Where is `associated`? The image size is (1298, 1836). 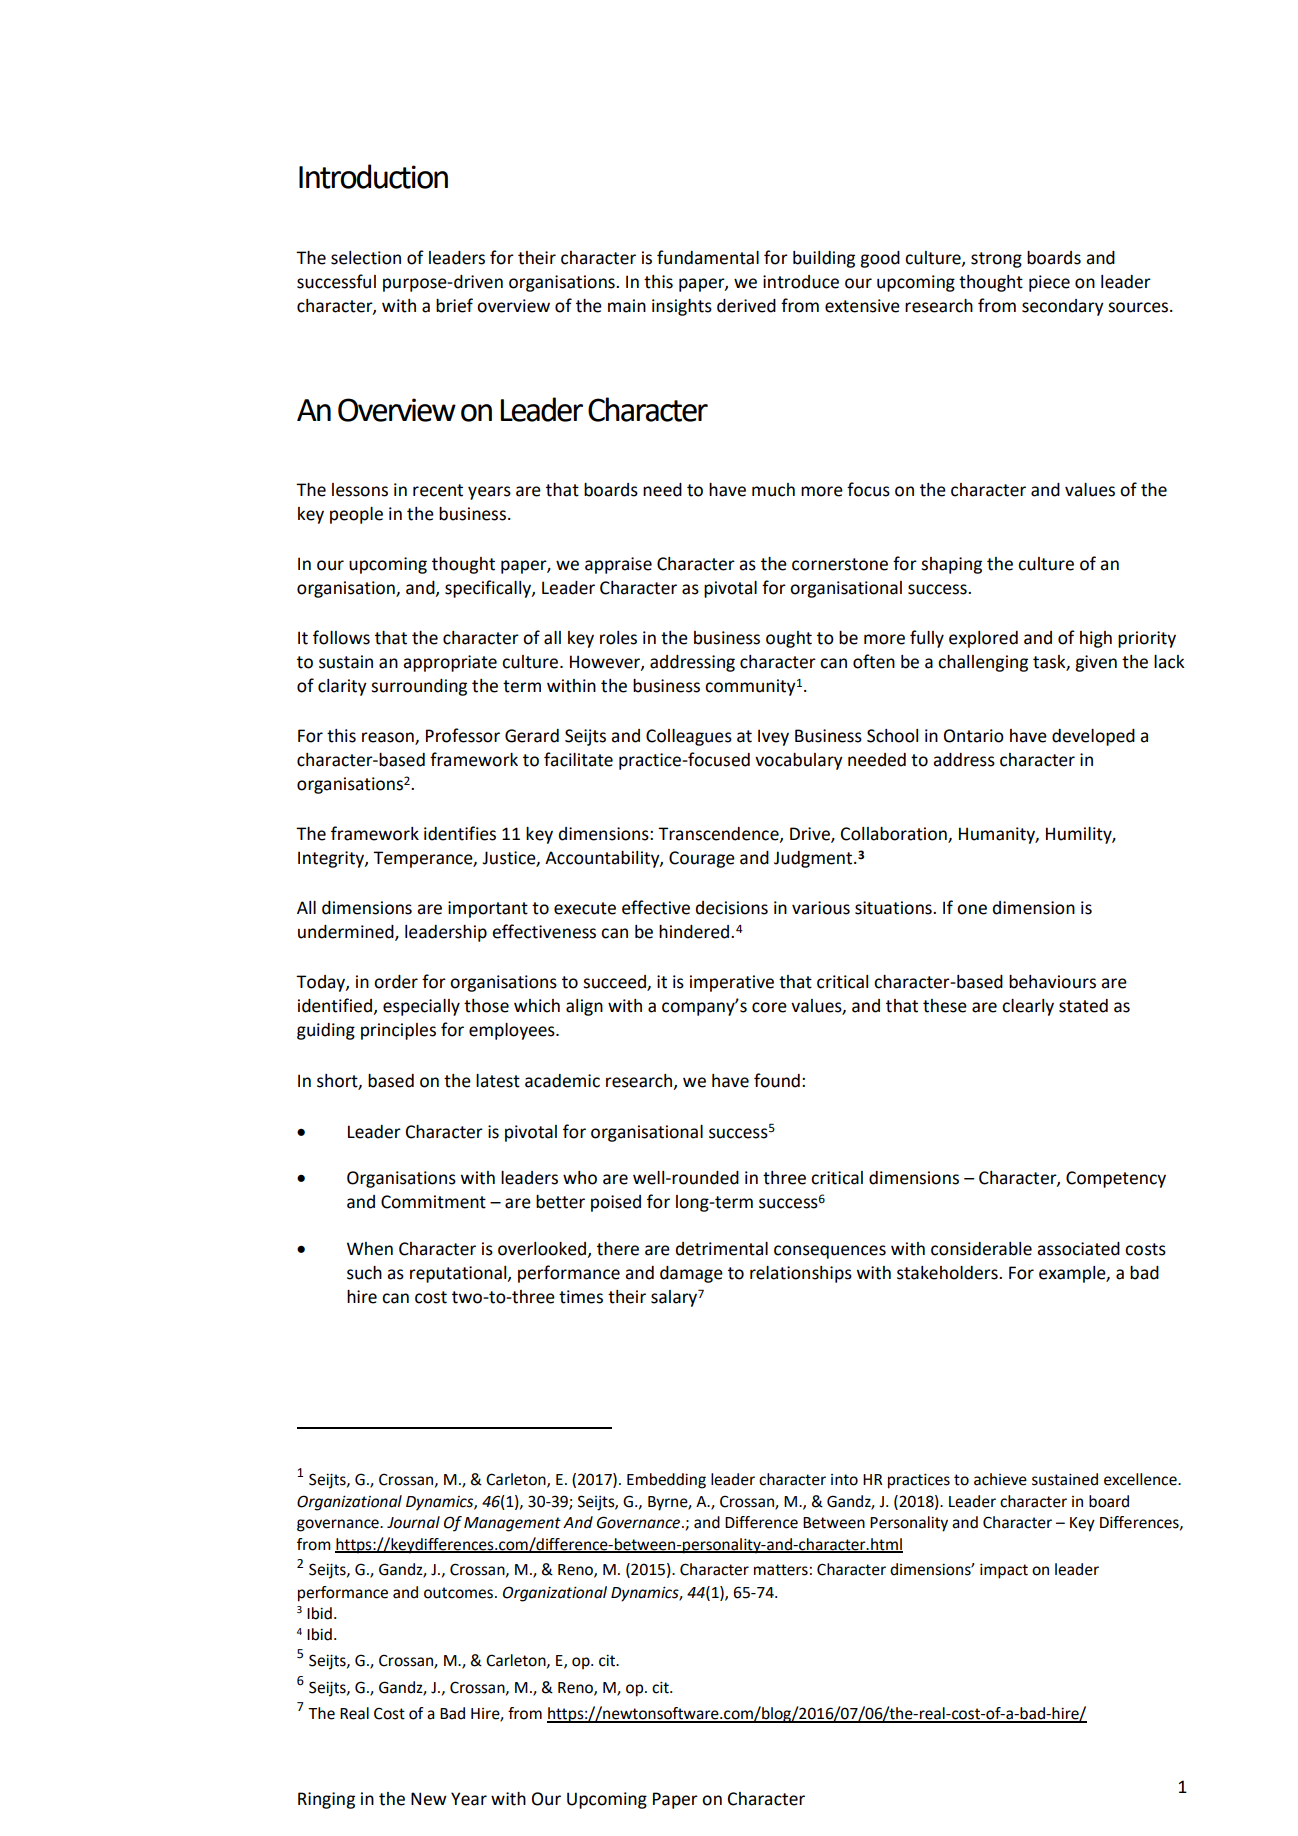
associated is located at coordinates (1078, 1249).
